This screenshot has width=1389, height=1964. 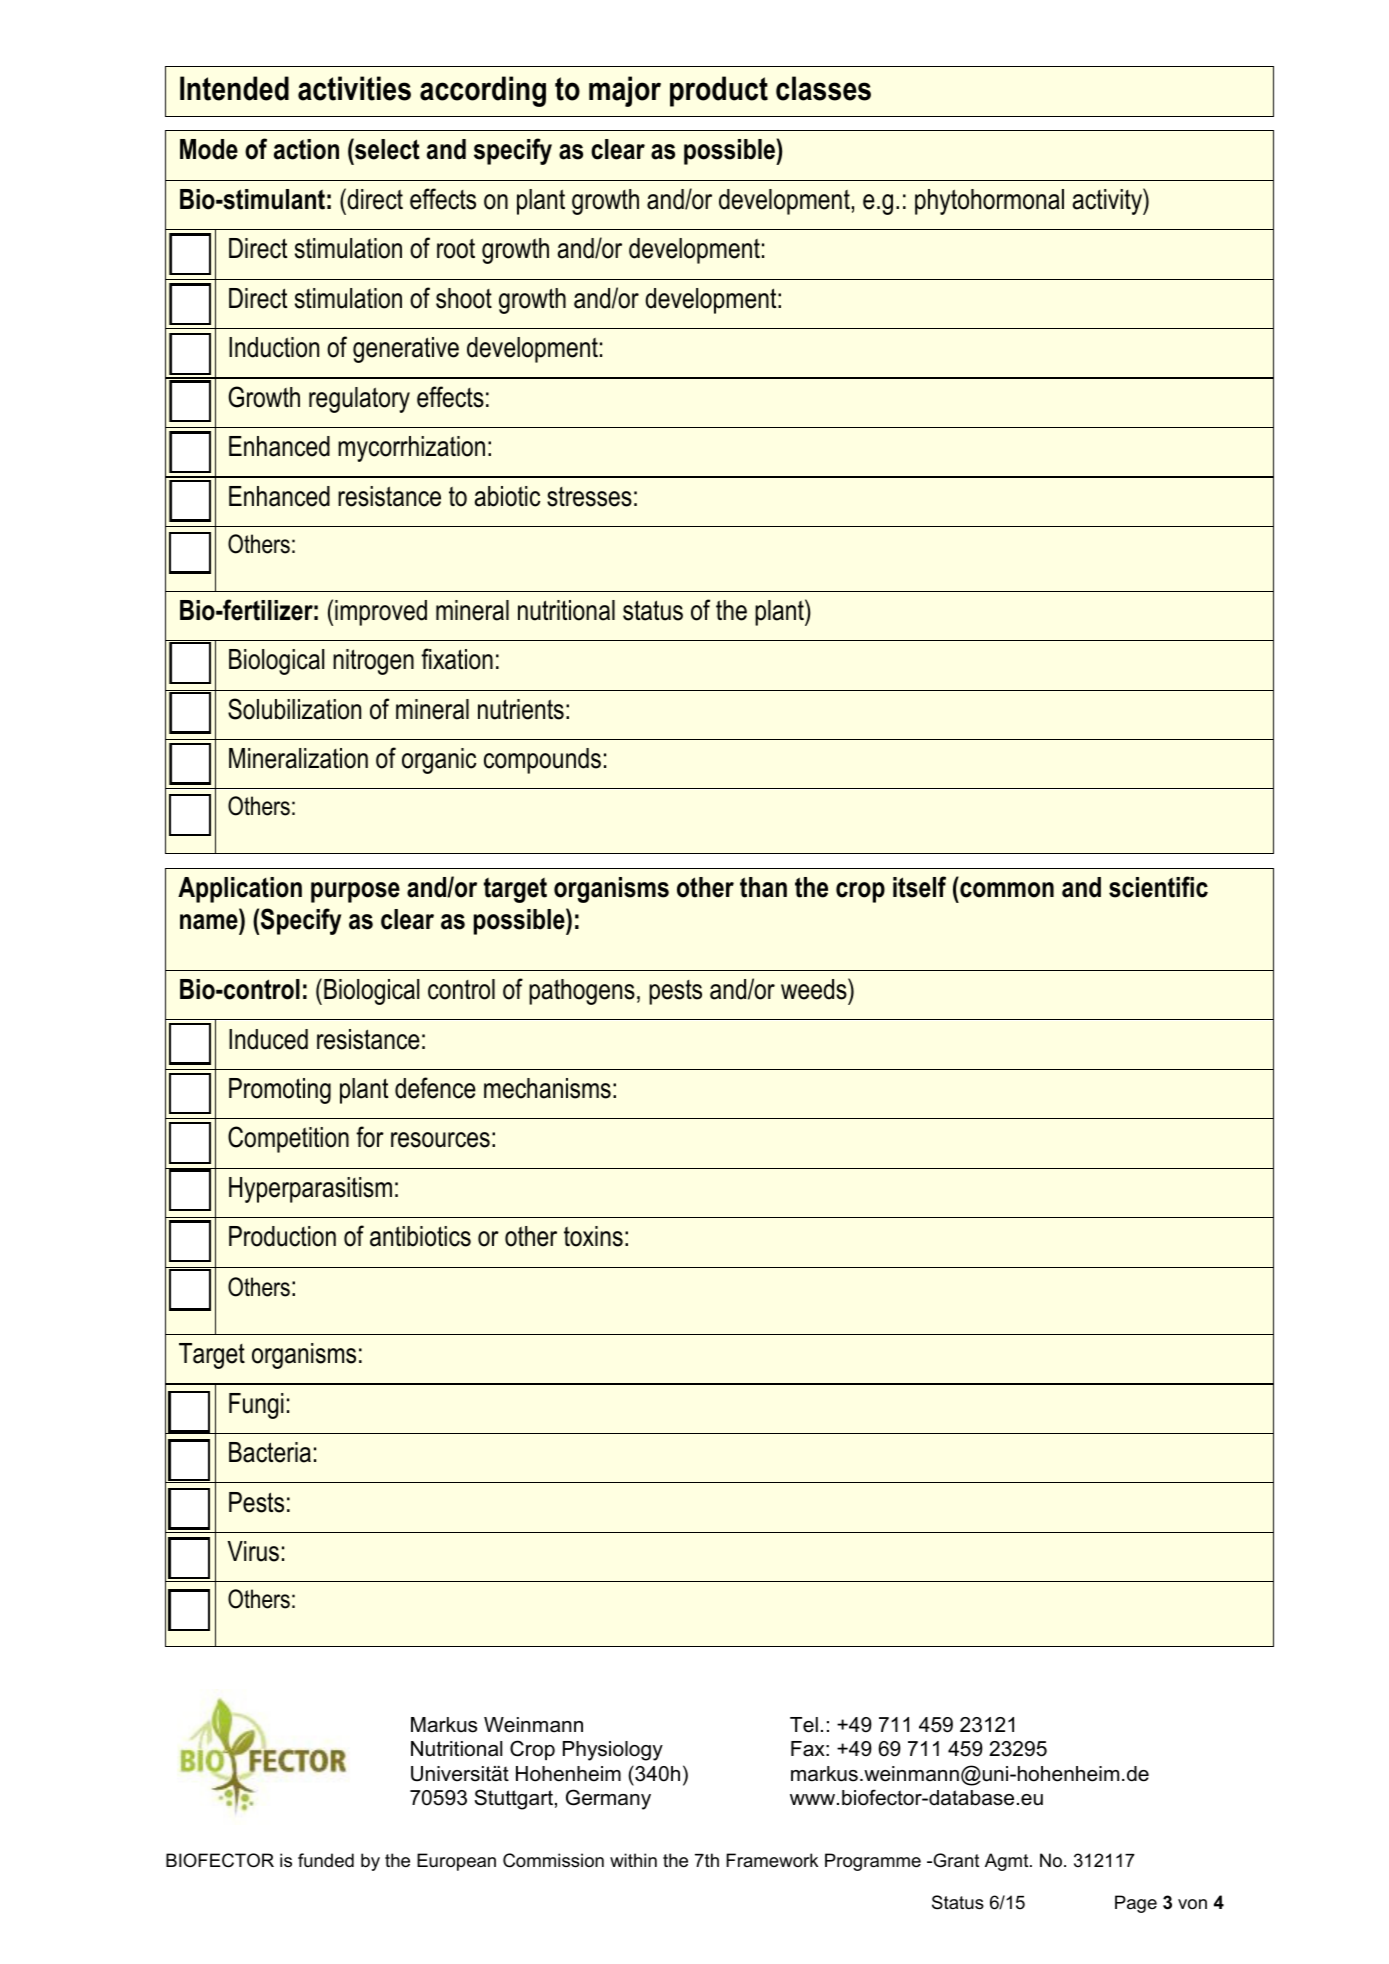 What do you see at coordinates (589, 497) in the screenshot?
I see `stresses` at bounding box center [589, 497].
